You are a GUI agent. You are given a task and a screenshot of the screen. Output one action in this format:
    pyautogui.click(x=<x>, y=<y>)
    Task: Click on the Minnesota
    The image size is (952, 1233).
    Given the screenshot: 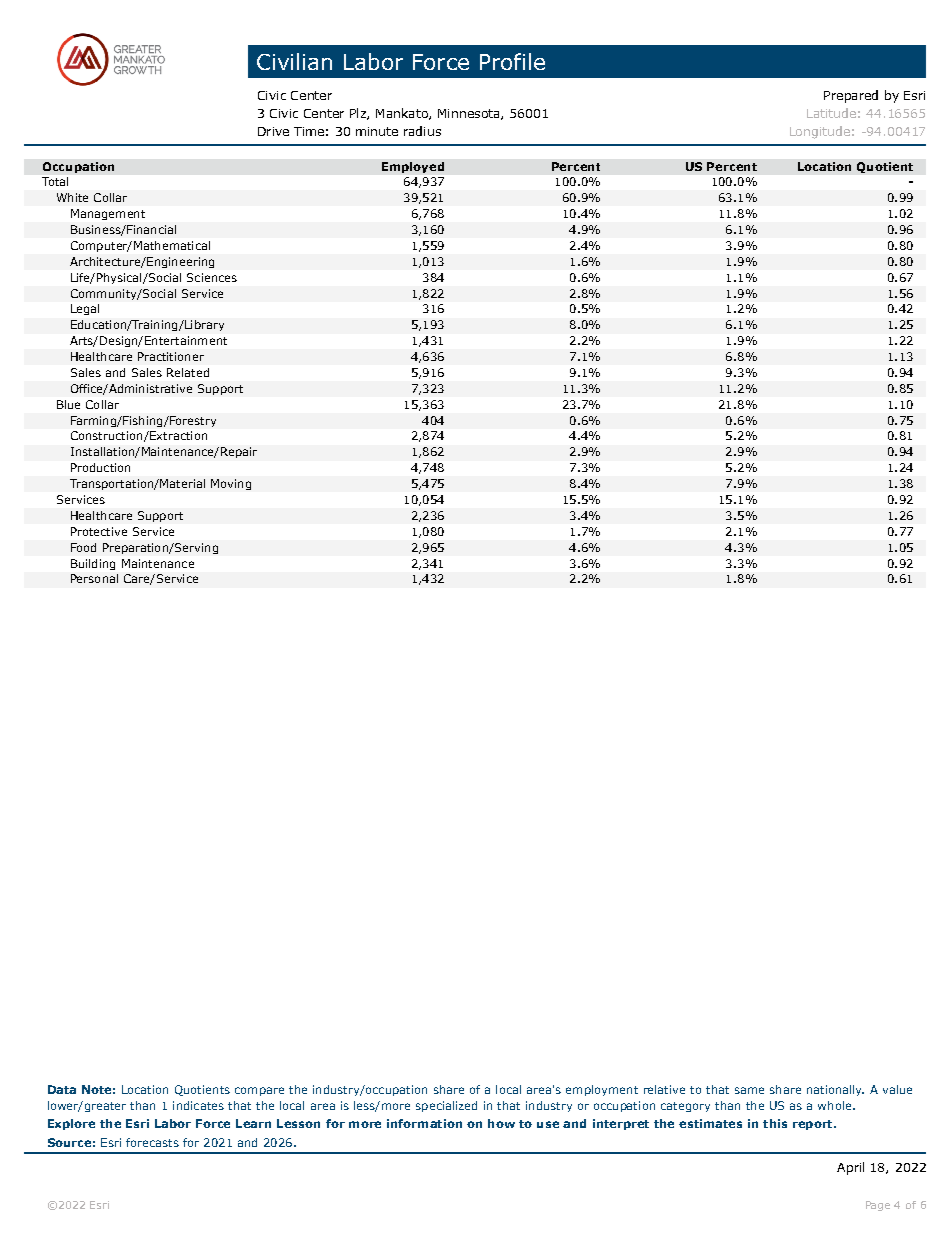 What is the action you would take?
    pyautogui.click(x=470, y=114)
